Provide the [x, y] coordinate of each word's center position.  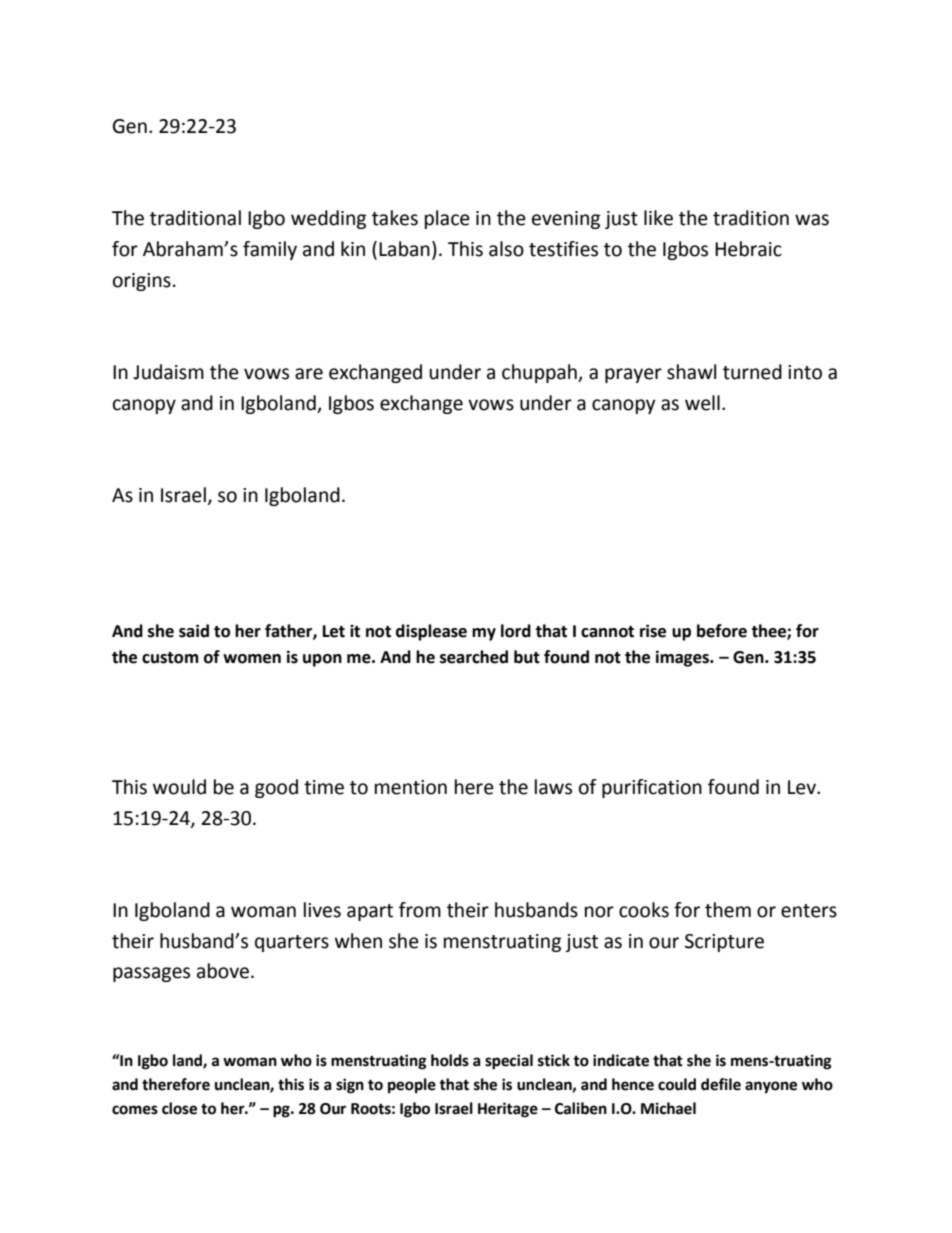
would [179, 787]
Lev [803, 787]
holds [450, 1060]
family [270, 250]
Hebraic [748, 249]
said [194, 631]
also [506, 249]
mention [411, 787]
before [722, 631]
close [179, 1108]
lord [516, 631]
